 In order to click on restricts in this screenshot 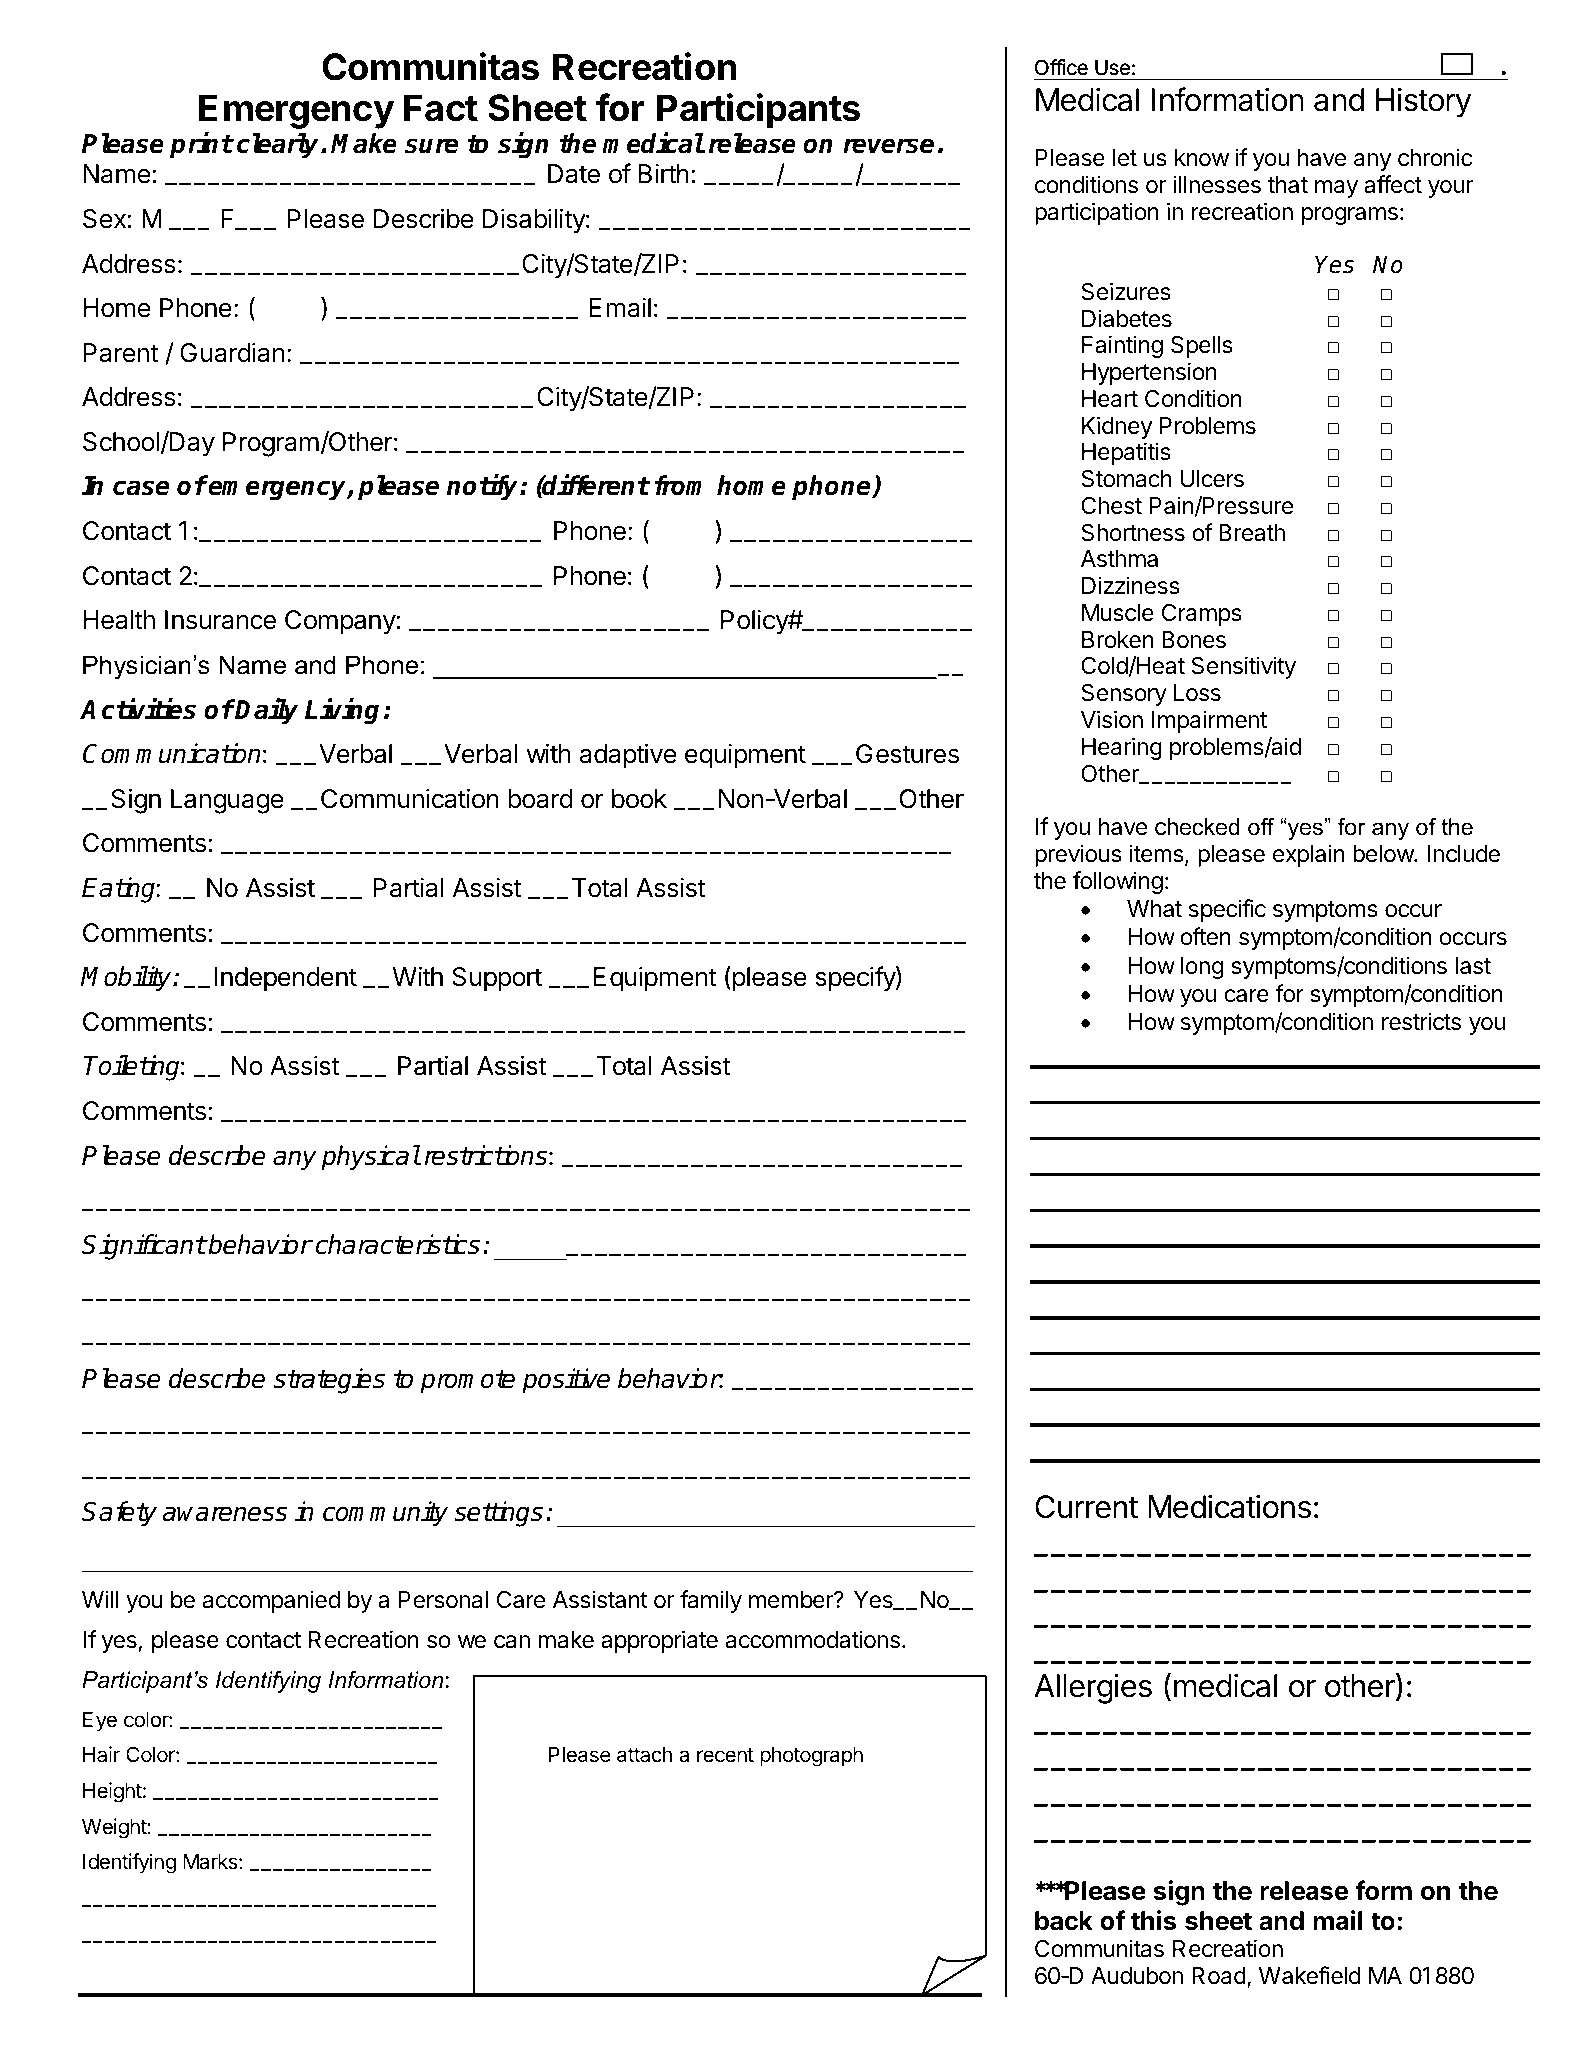, I will do `click(1421, 1021)`.
